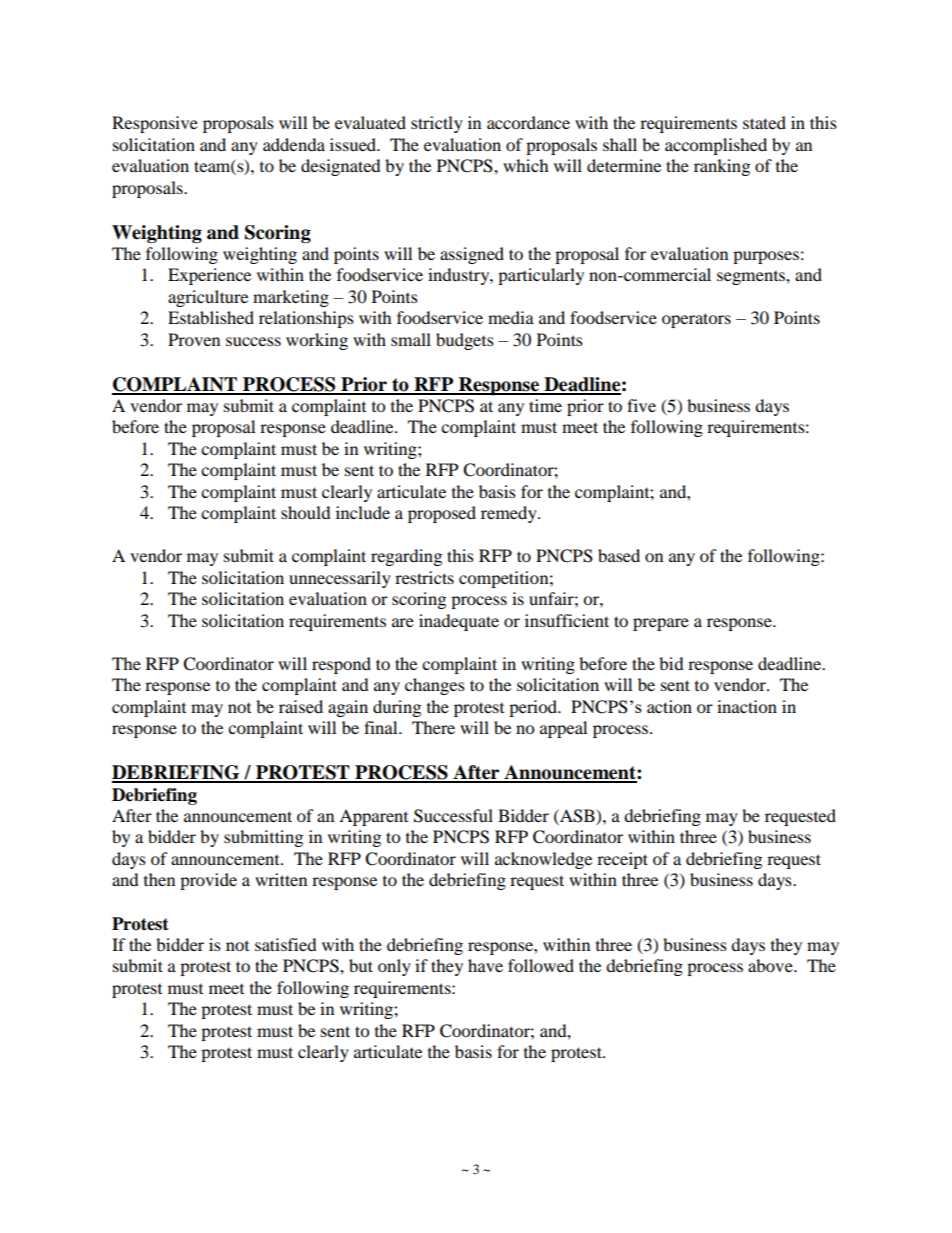 The image size is (952, 1233). What do you see at coordinates (485, 965) in the image?
I see `have` at bounding box center [485, 965].
